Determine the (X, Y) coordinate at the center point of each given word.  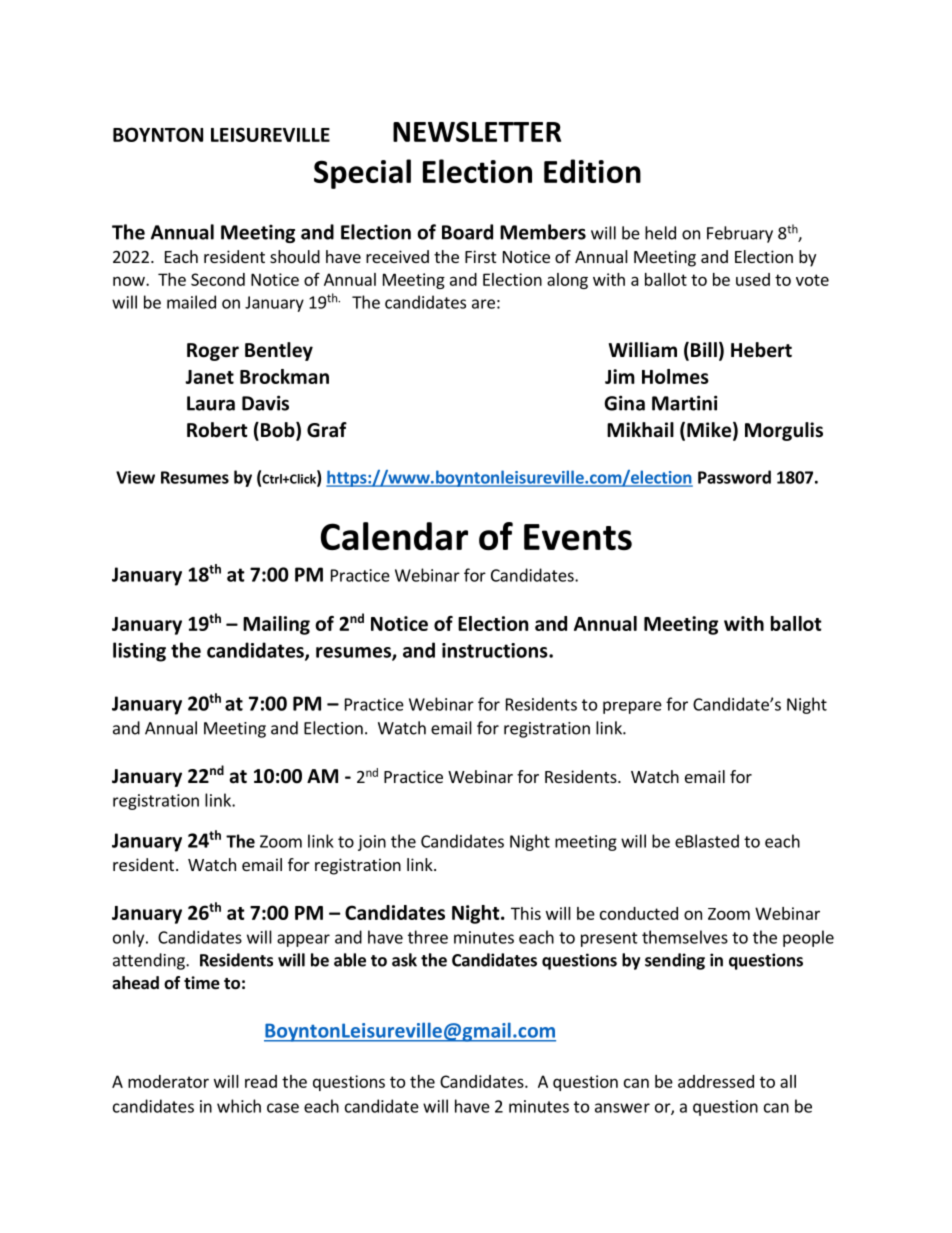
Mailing (276, 625)
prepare (632, 707)
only (130, 938)
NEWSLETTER (477, 131)
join (372, 843)
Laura (211, 403)
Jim (620, 376)
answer (622, 1108)
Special (362, 174)
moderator (168, 1081)
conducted (639, 913)
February (740, 234)
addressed (716, 1081)
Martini (684, 403)
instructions (496, 650)
